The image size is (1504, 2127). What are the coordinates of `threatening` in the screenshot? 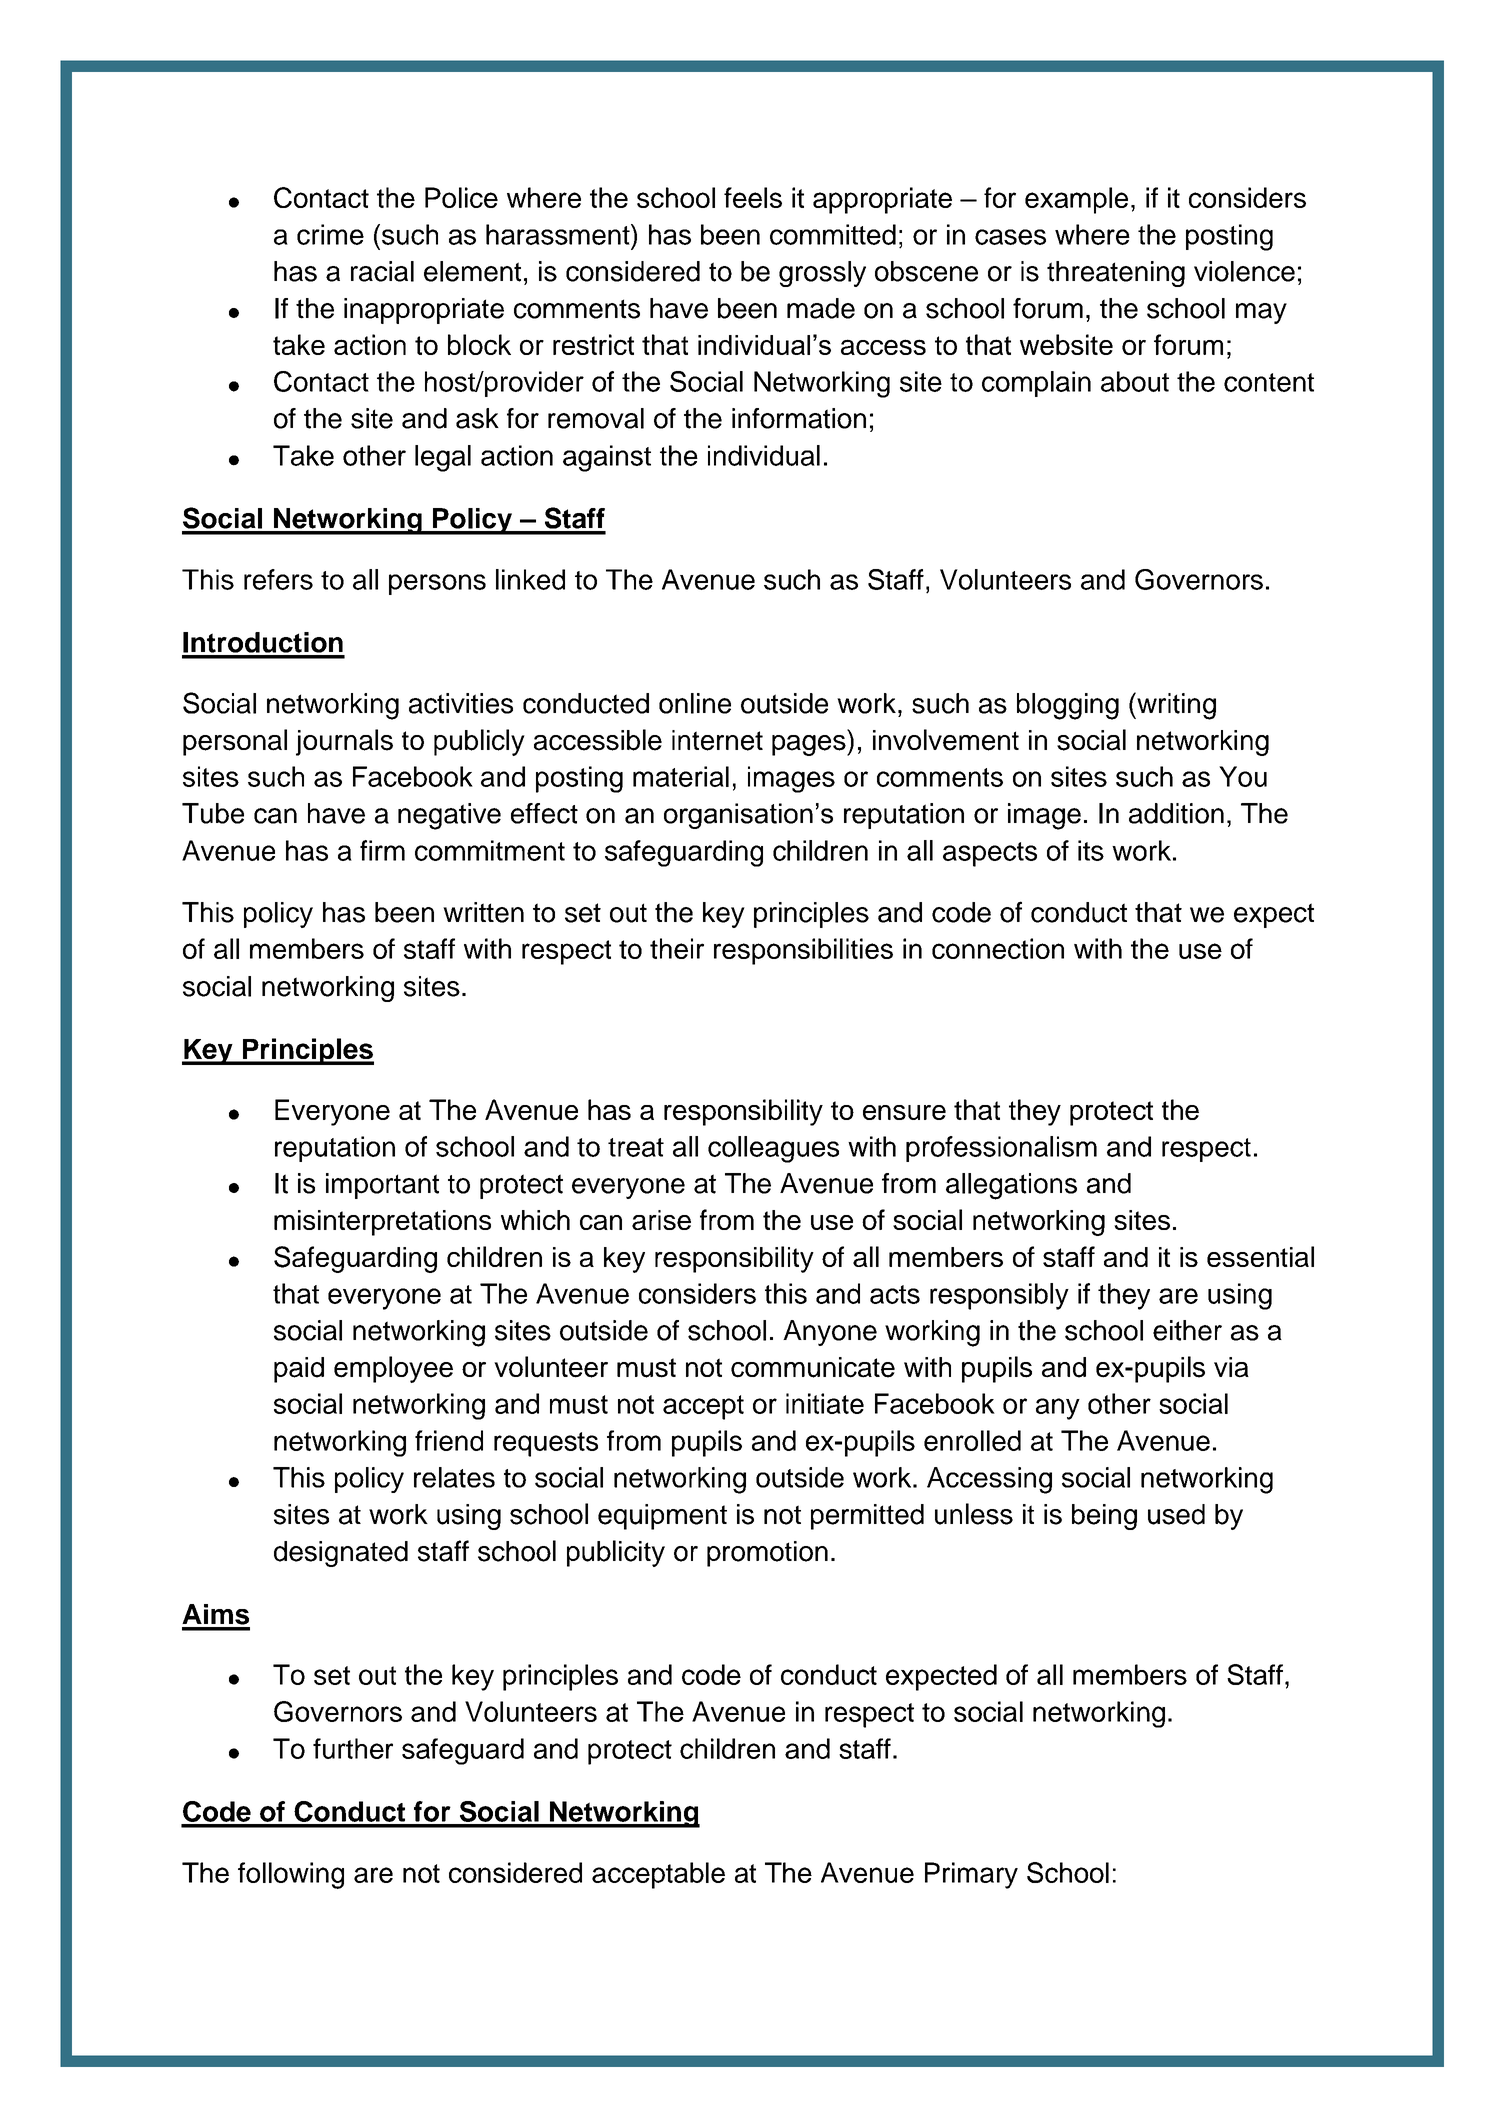 It's located at (1116, 274).
